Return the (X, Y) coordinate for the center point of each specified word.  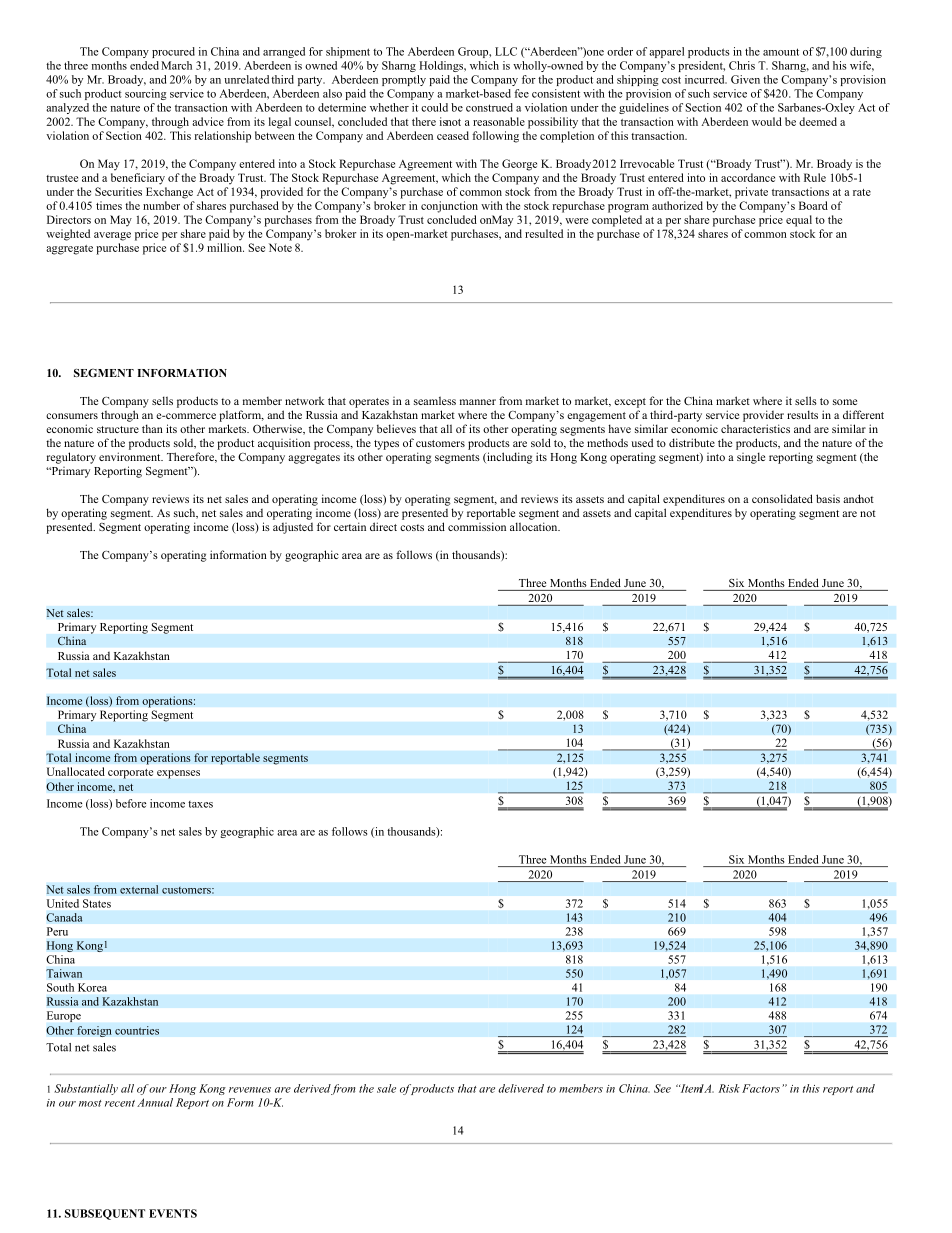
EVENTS (173, 1213)
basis (828, 498)
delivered (521, 1088)
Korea (92, 987)
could (434, 107)
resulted (544, 233)
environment (131, 456)
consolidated (782, 498)
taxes (200, 804)
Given (745, 79)
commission (477, 526)
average (112, 236)
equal (799, 221)
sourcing (145, 94)
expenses (178, 774)
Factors (761, 1088)
